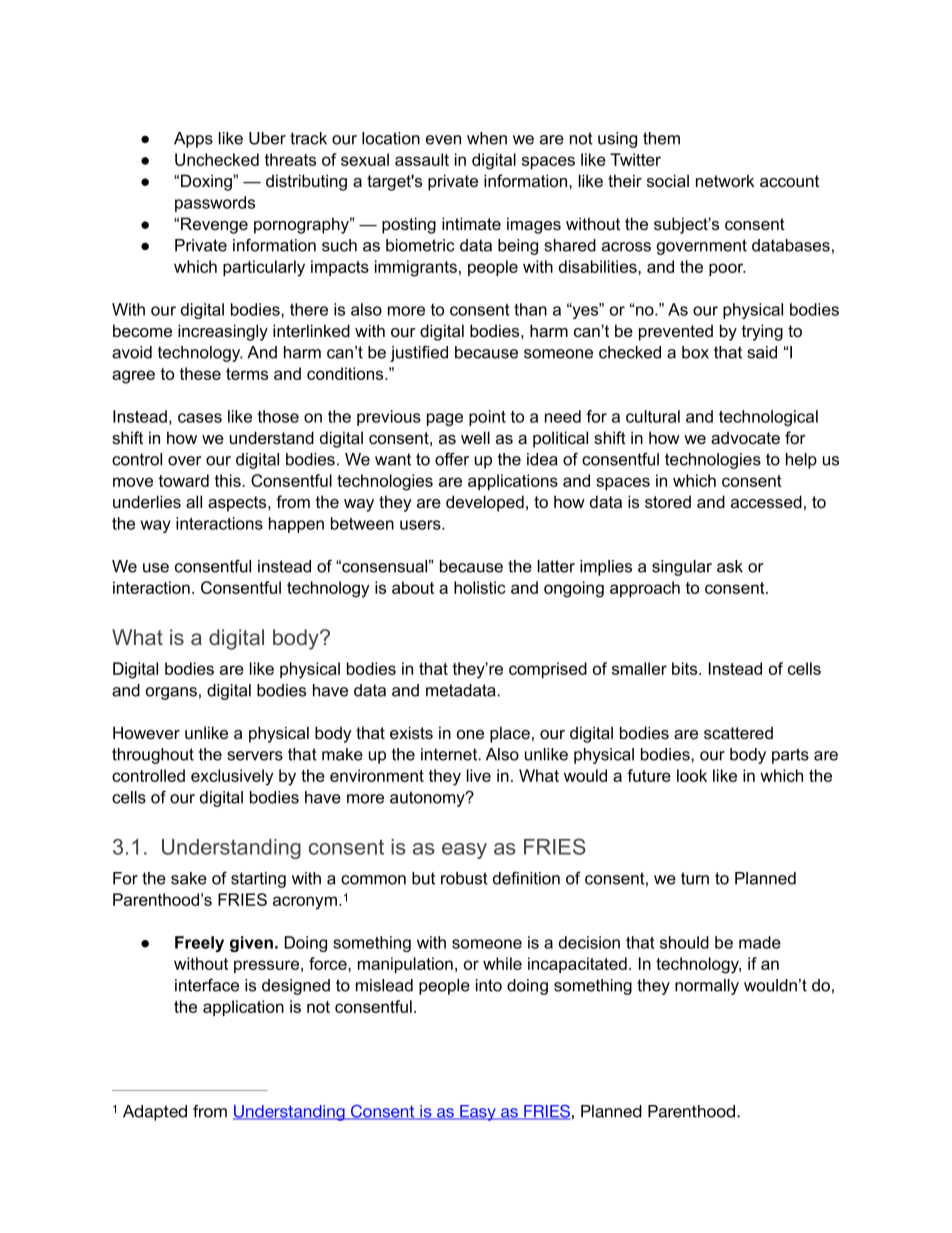  I want to click on Apps, so click(193, 140).
